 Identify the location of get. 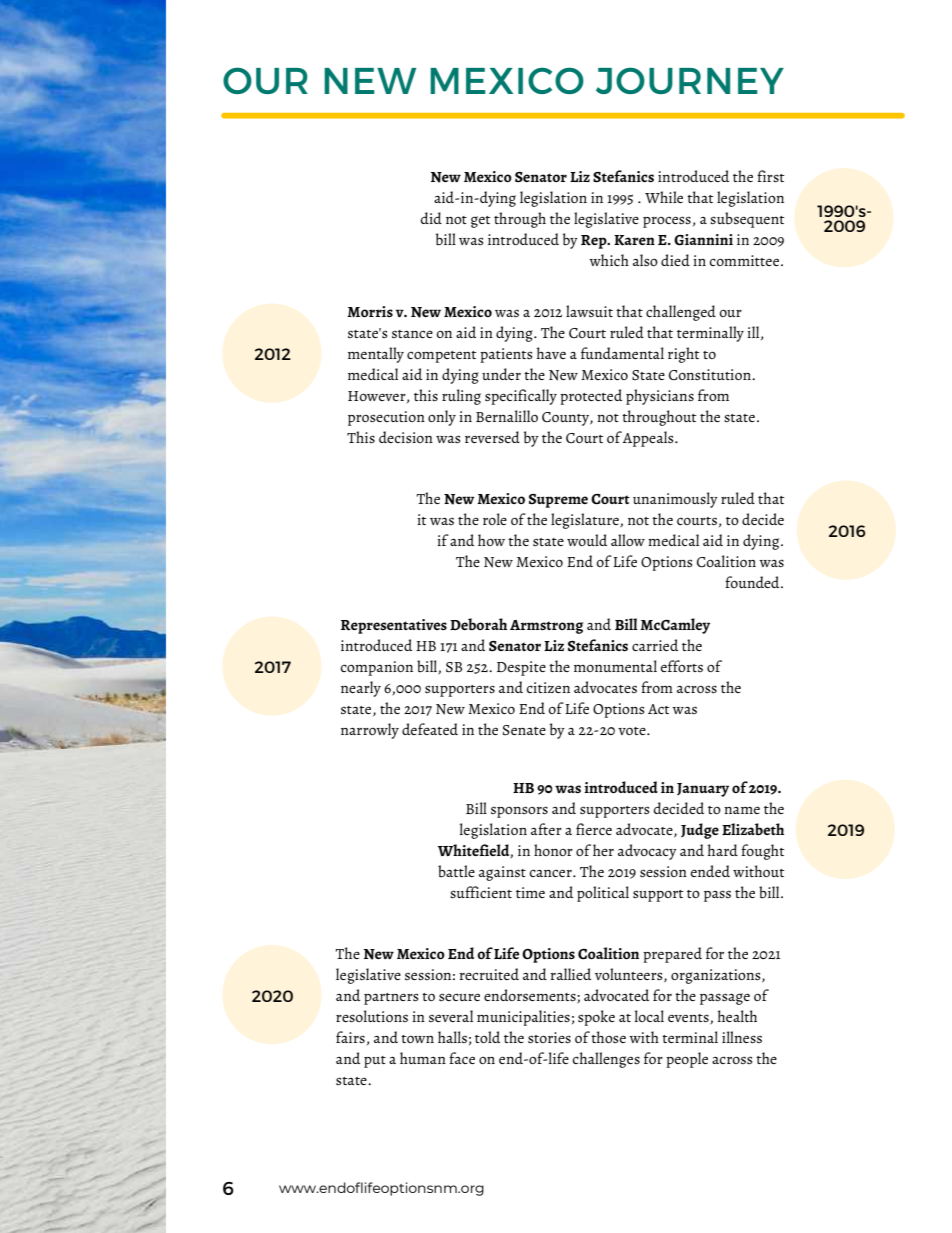
(481, 222).
